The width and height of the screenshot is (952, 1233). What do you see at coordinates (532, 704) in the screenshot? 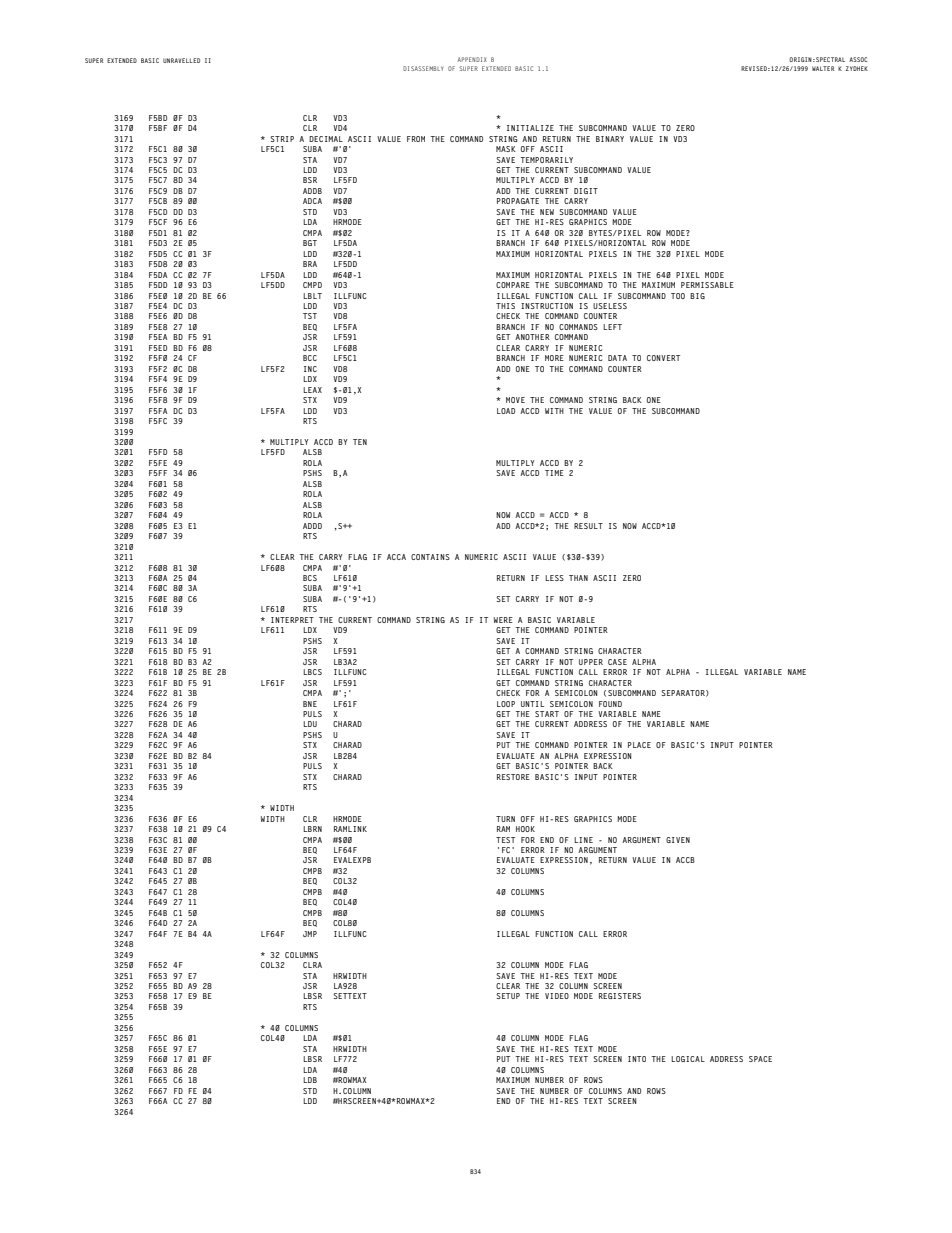
I see `UNTIL` at bounding box center [532, 704].
